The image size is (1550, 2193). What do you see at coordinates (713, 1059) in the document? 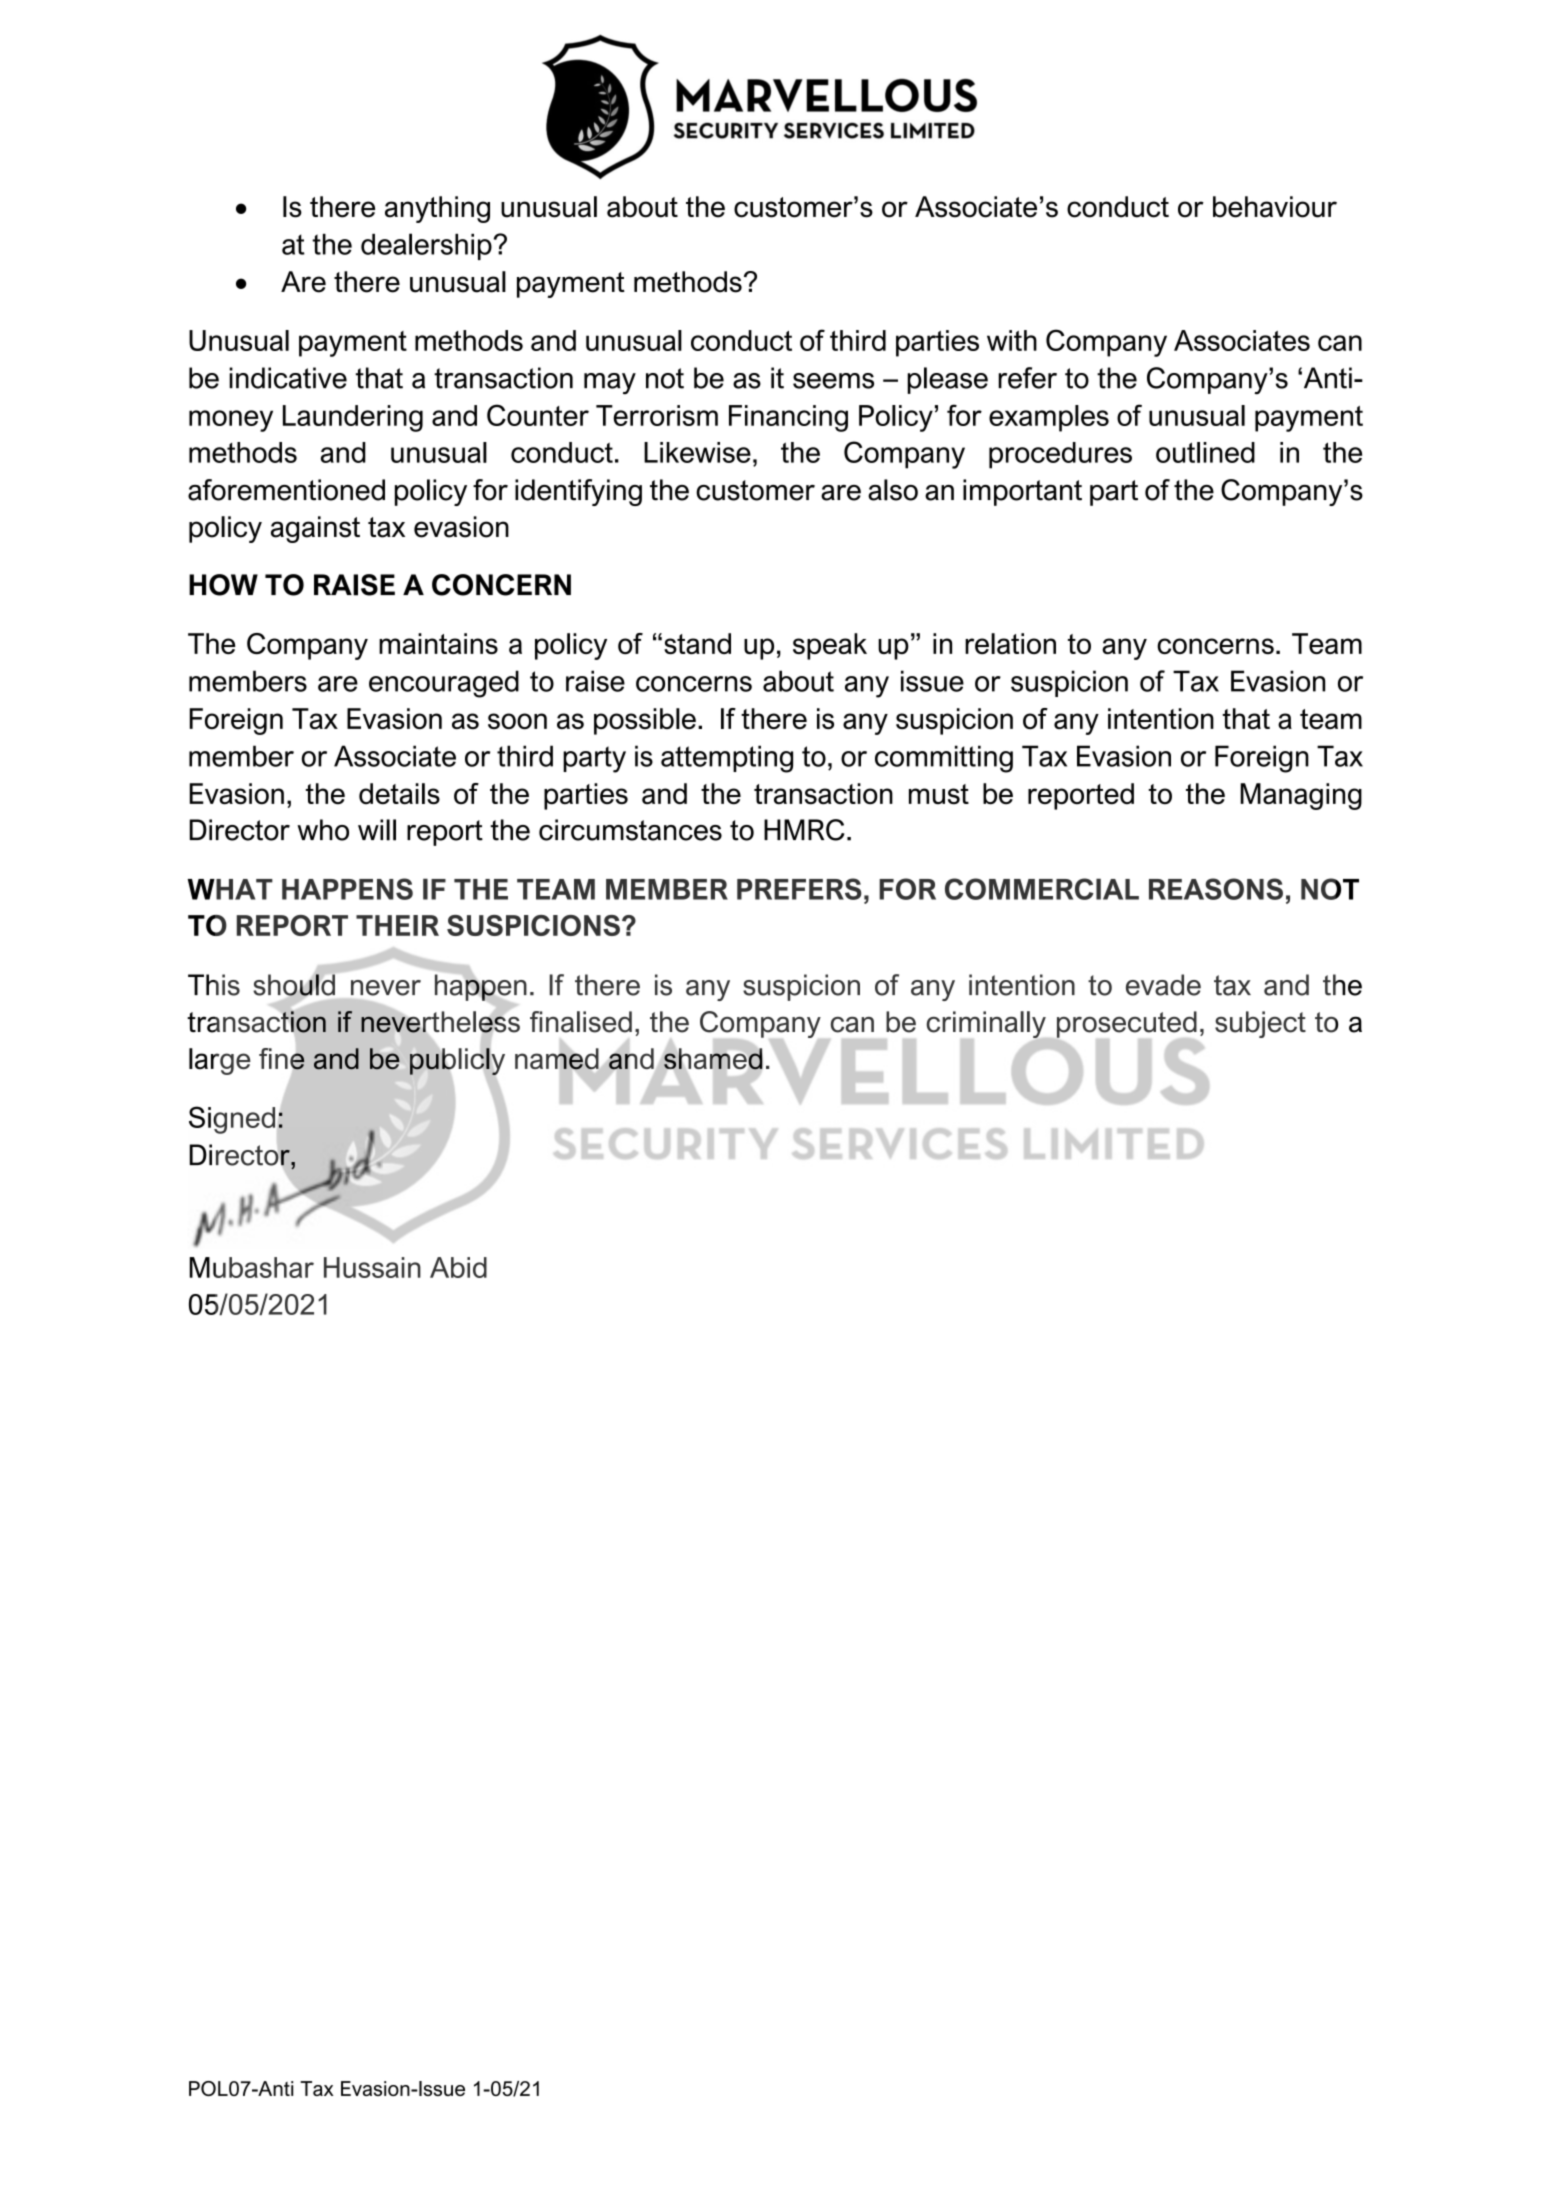
I see `shamed` at bounding box center [713, 1059].
